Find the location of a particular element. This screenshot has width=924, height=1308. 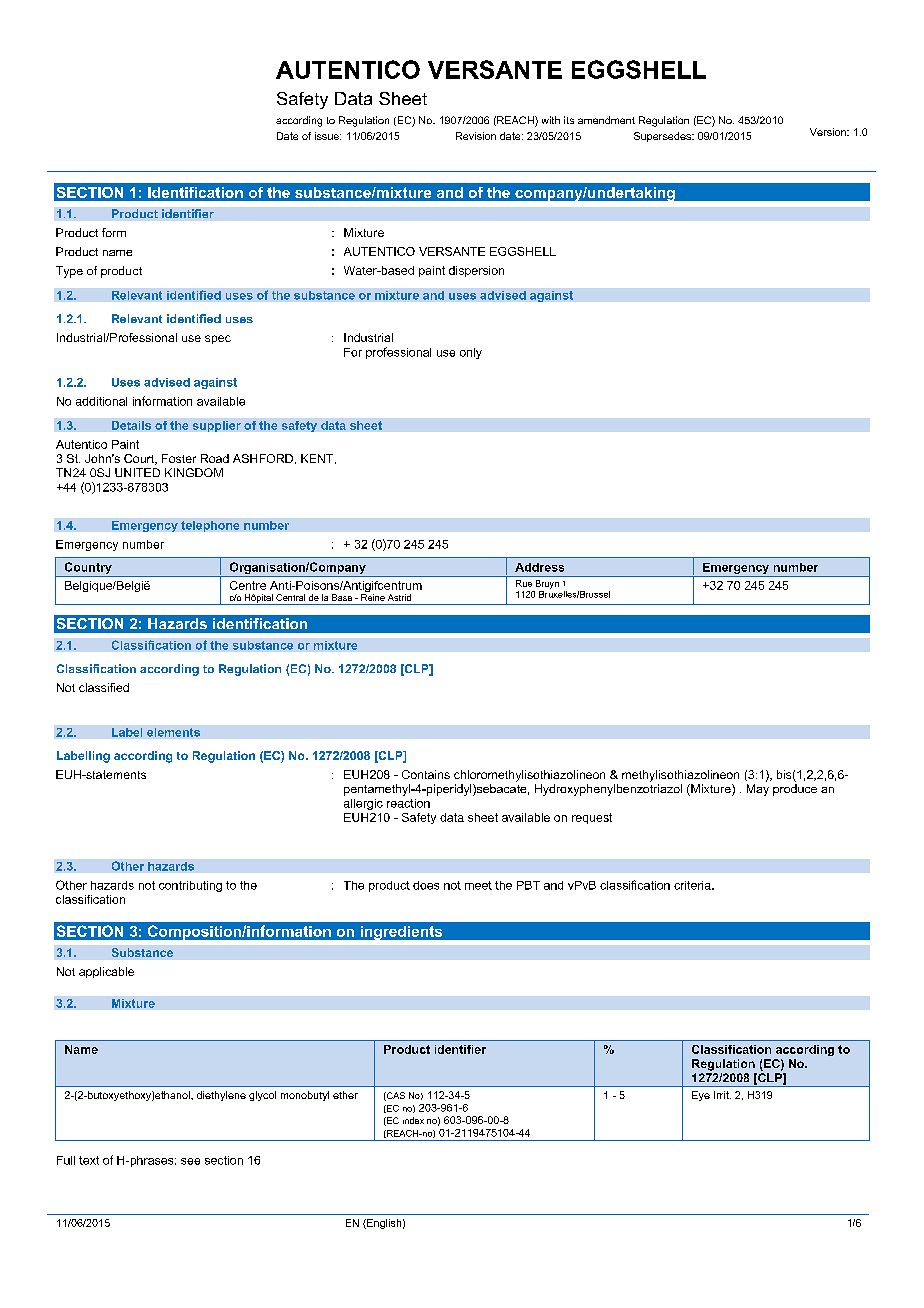

contributing is located at coordinates (190, 886).
